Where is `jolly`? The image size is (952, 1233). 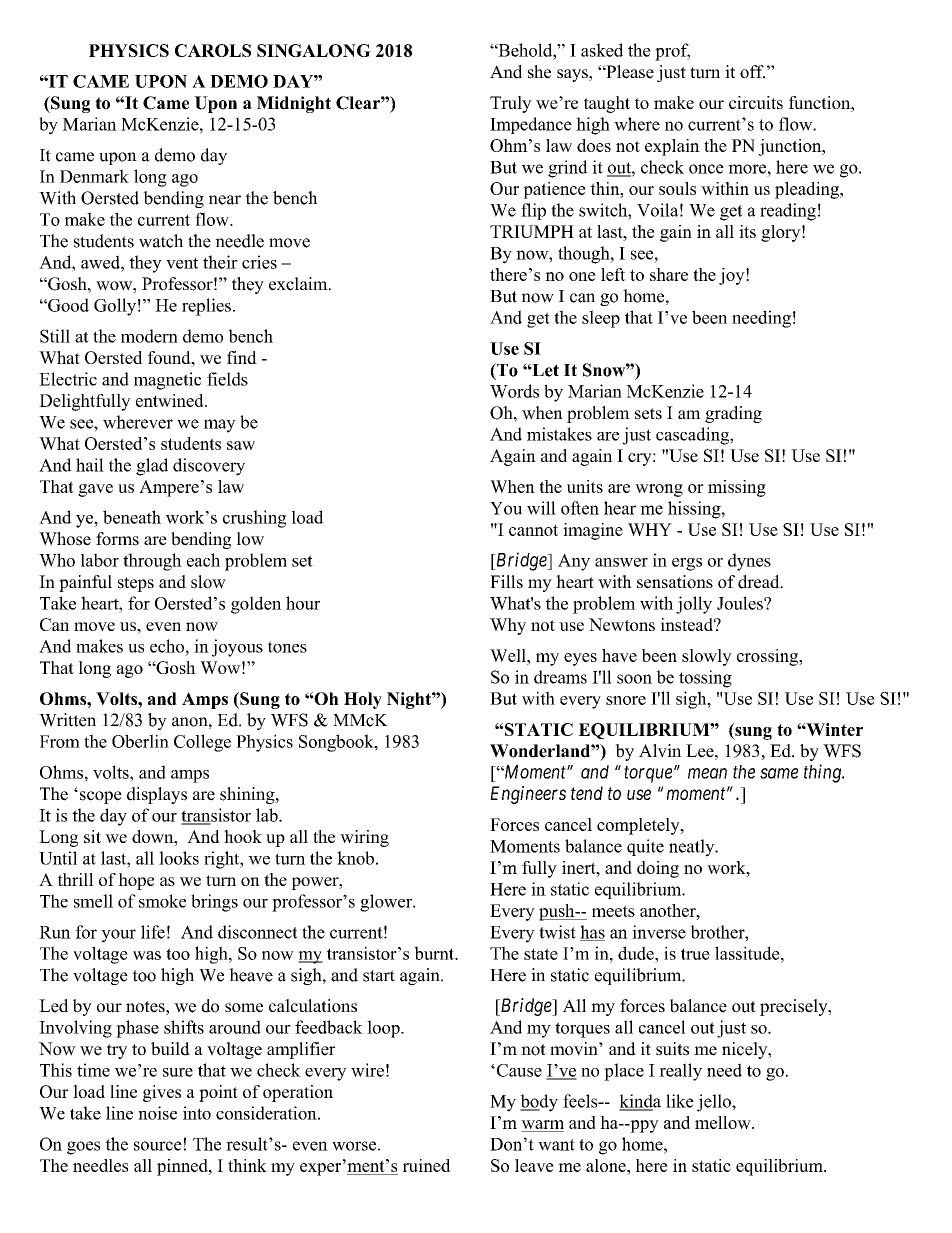
jolly is located at coordinates (694, 605).
